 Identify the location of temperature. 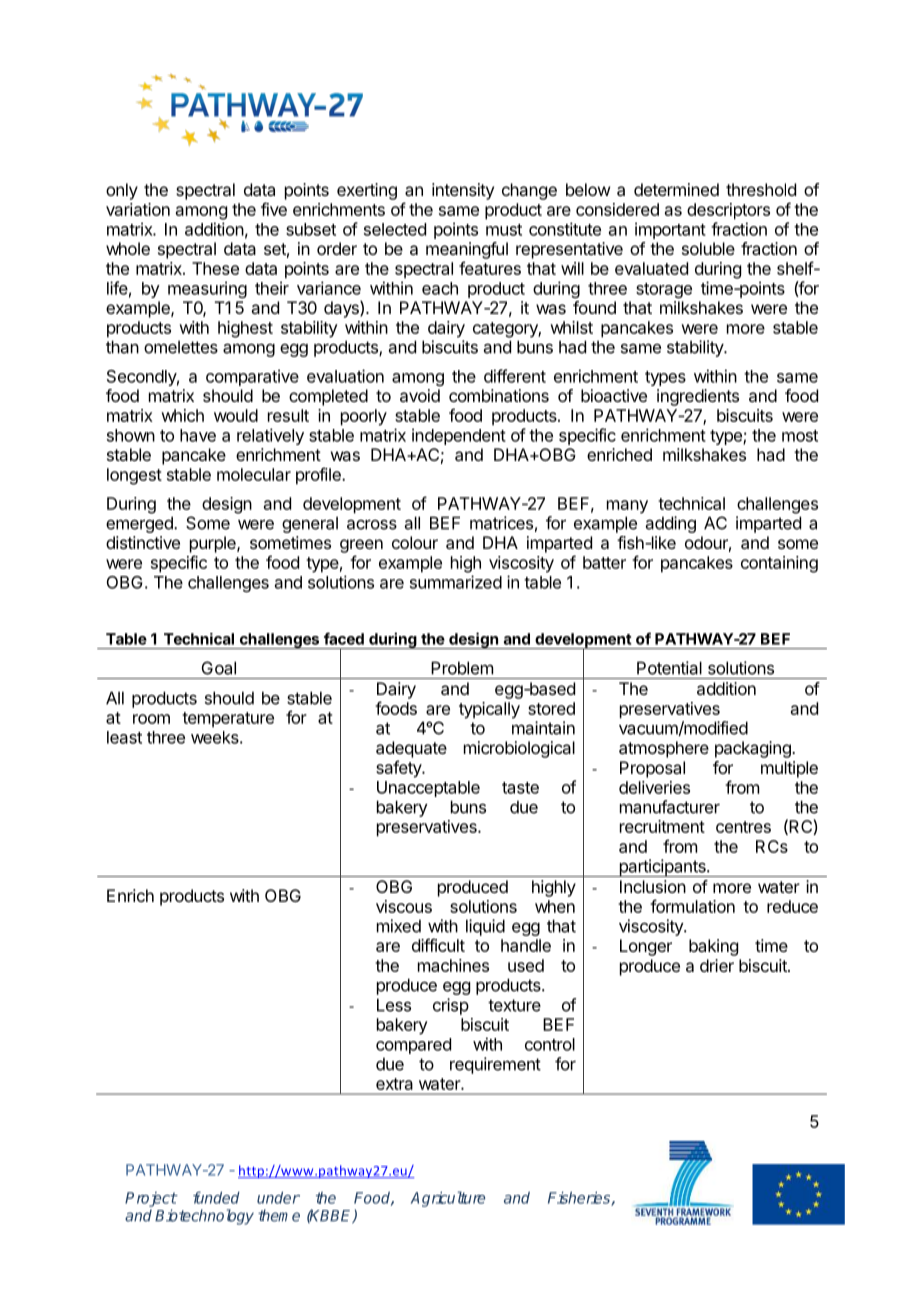
(228, 720).
